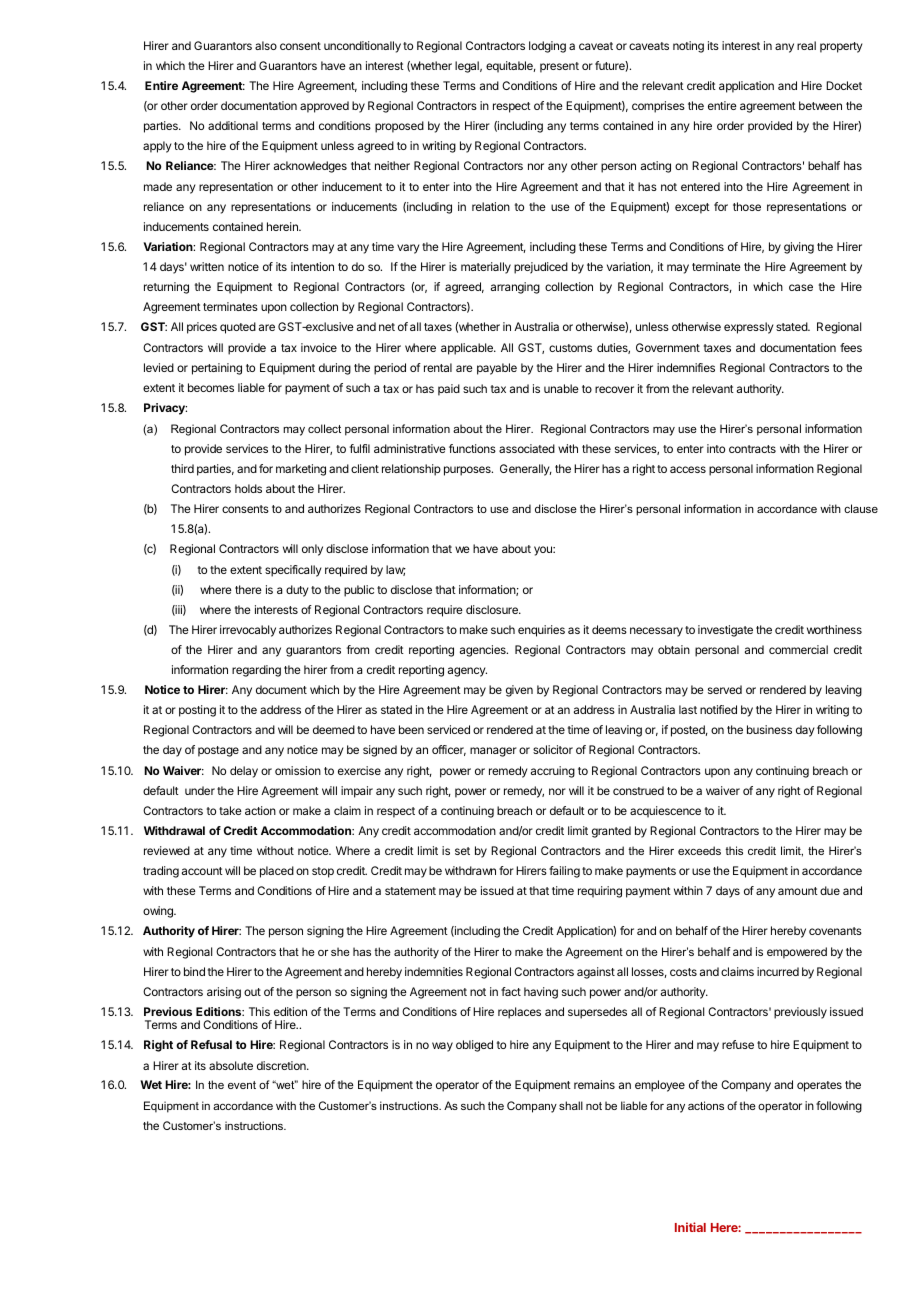  What do you see at coordinates (798, 649) in the document?
I see `commercial` at bounding box center [798, 649].
